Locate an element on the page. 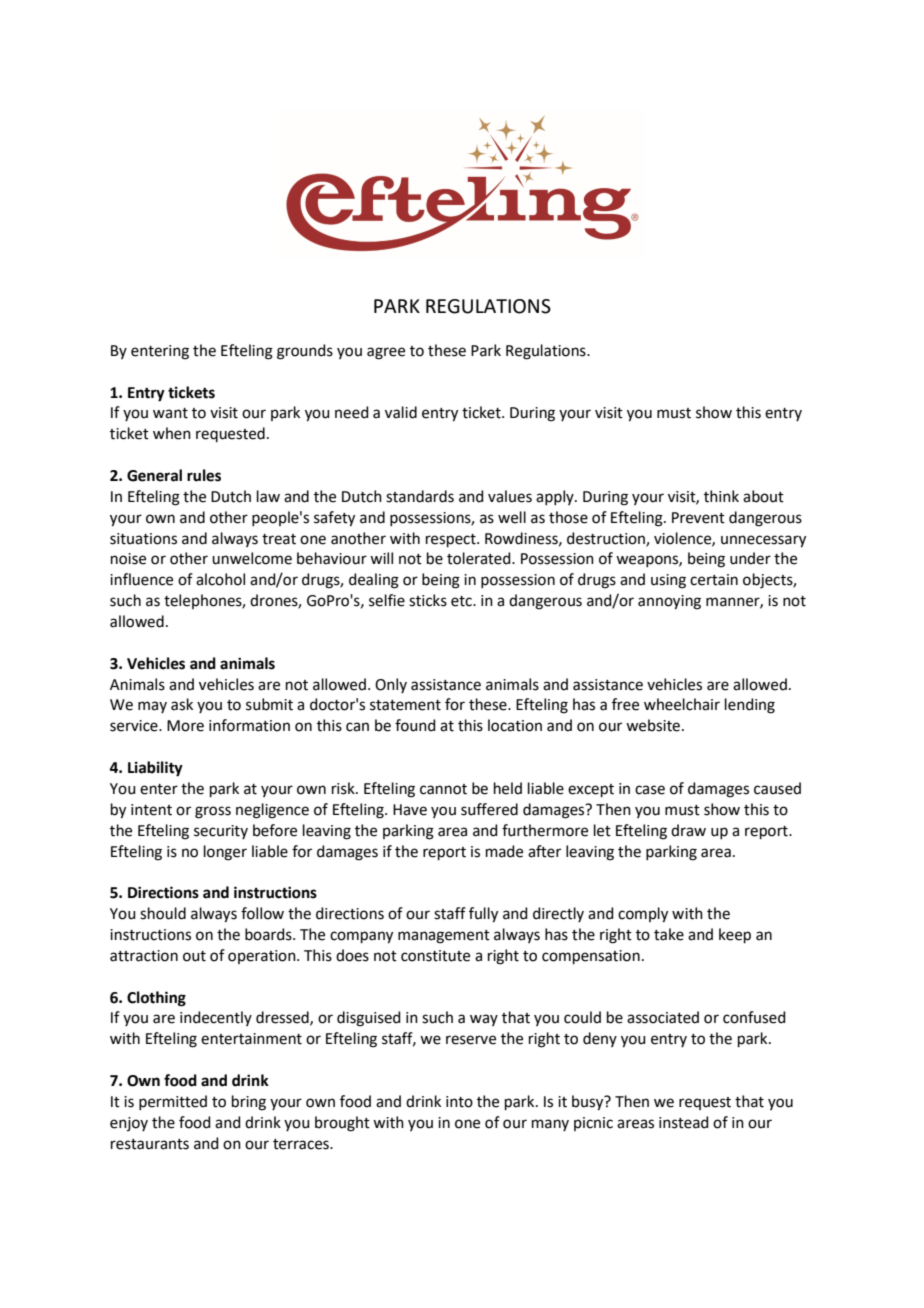 Image resolution: width=924 pixels, height=1308 pixels. certain is located at coordinates (714, 580).
